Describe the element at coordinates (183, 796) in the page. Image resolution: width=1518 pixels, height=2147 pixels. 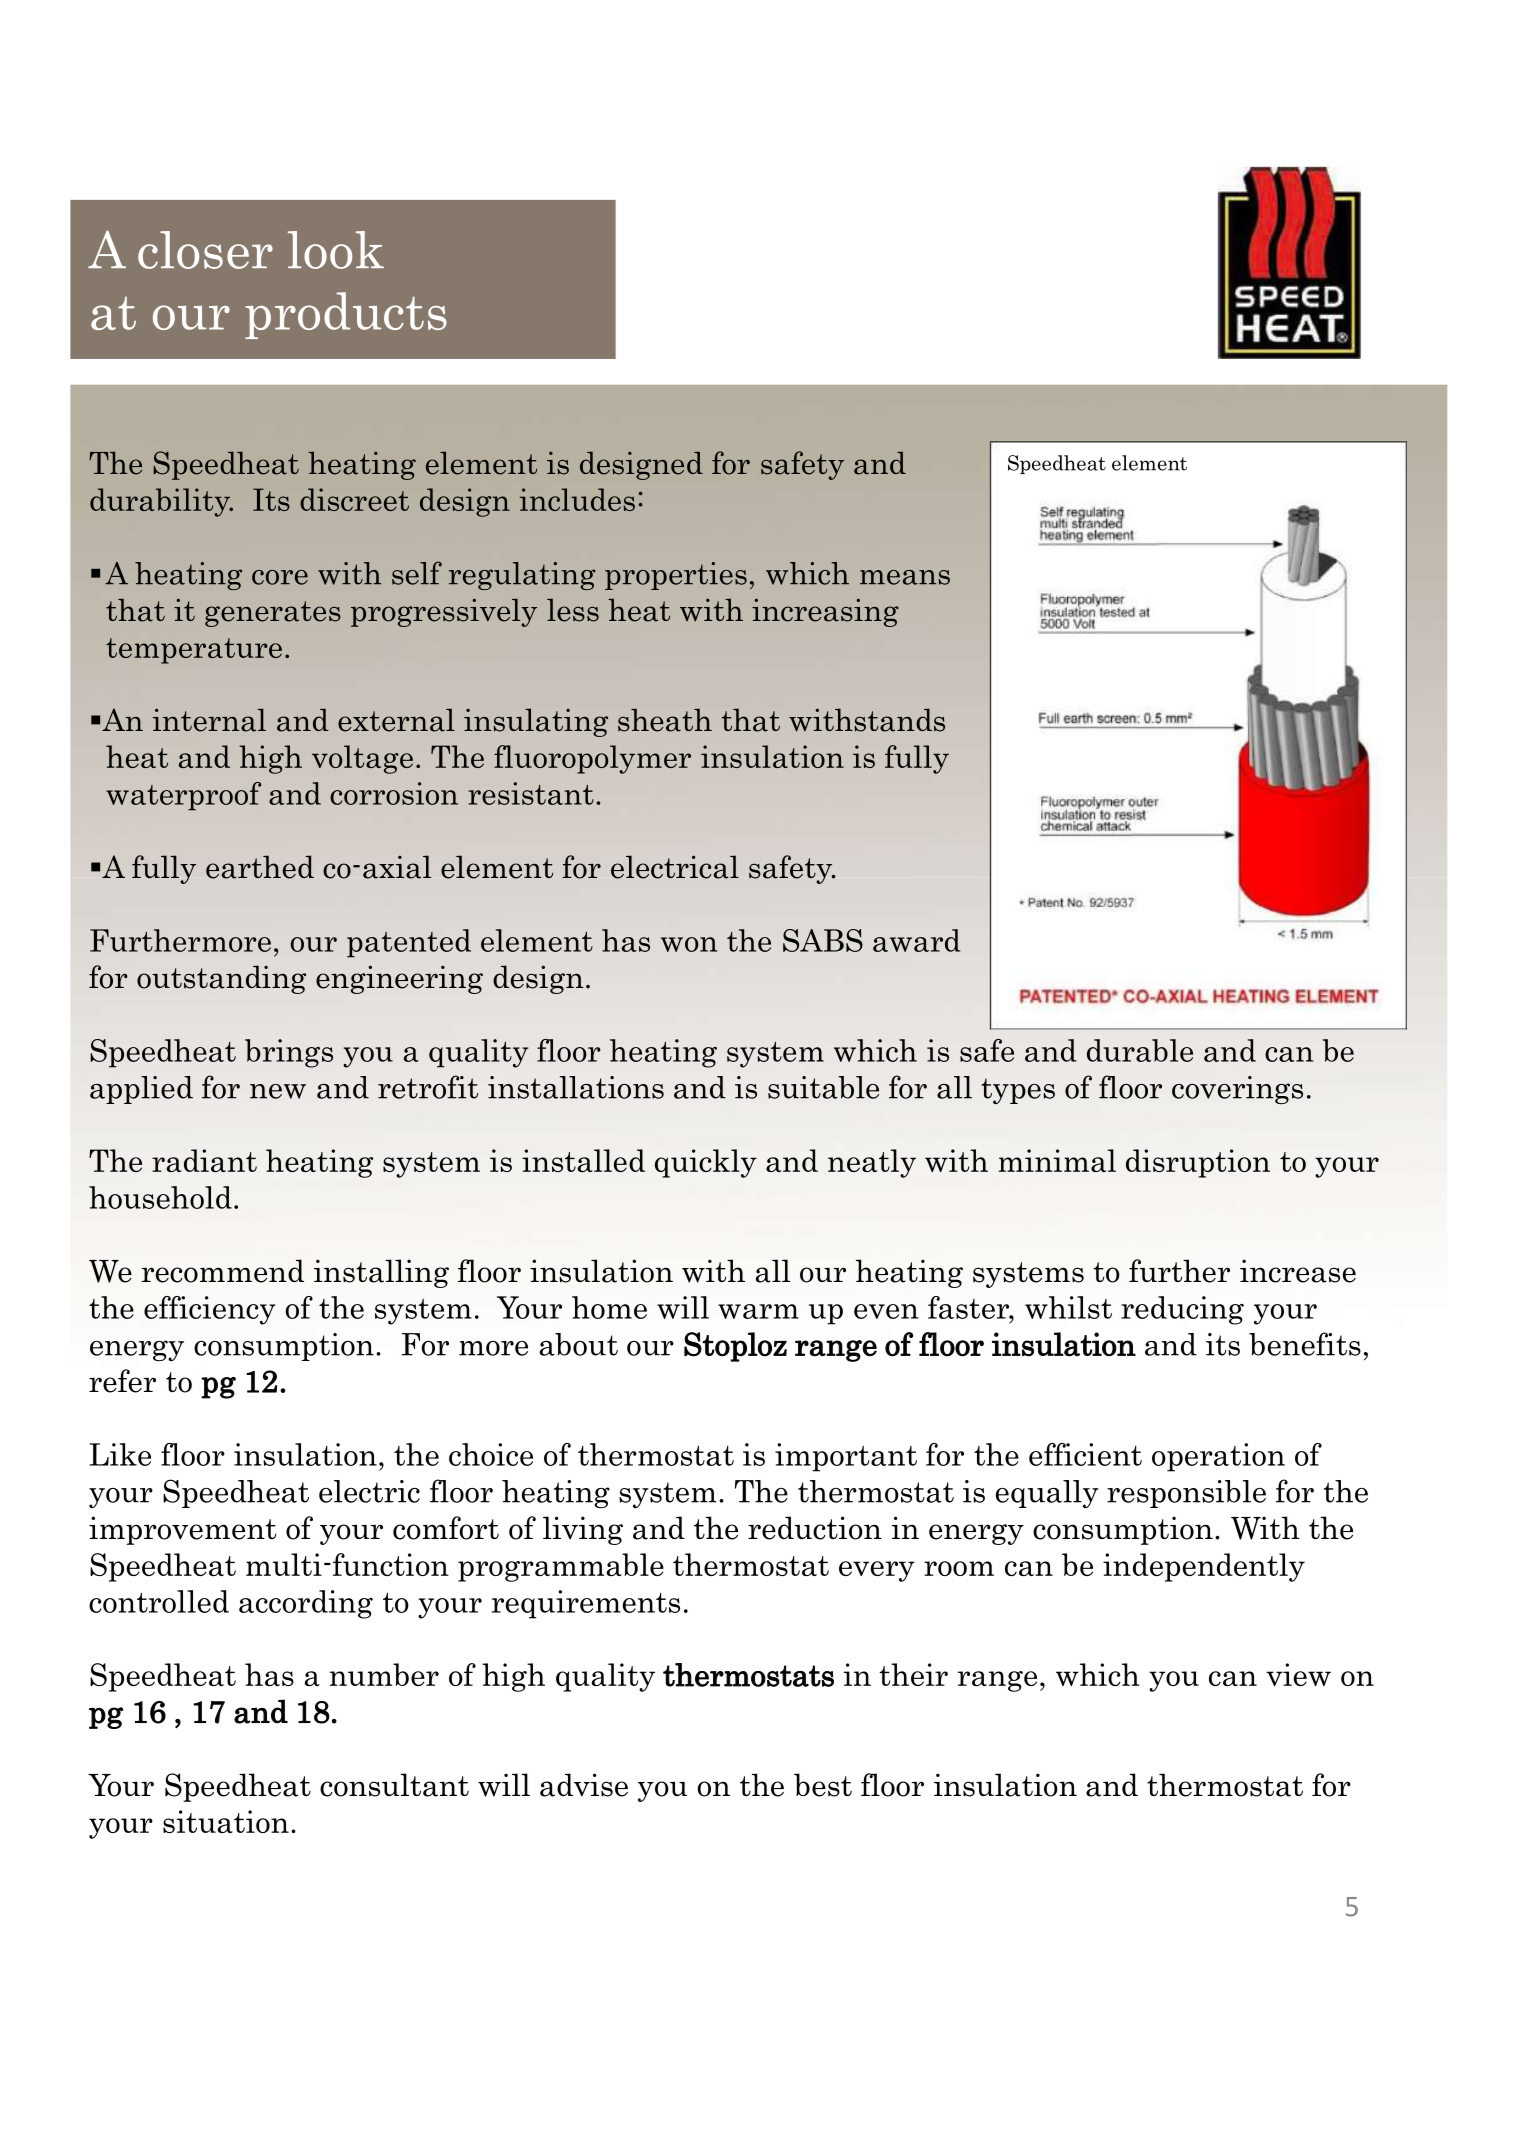
I see `waterproof` at that location.
